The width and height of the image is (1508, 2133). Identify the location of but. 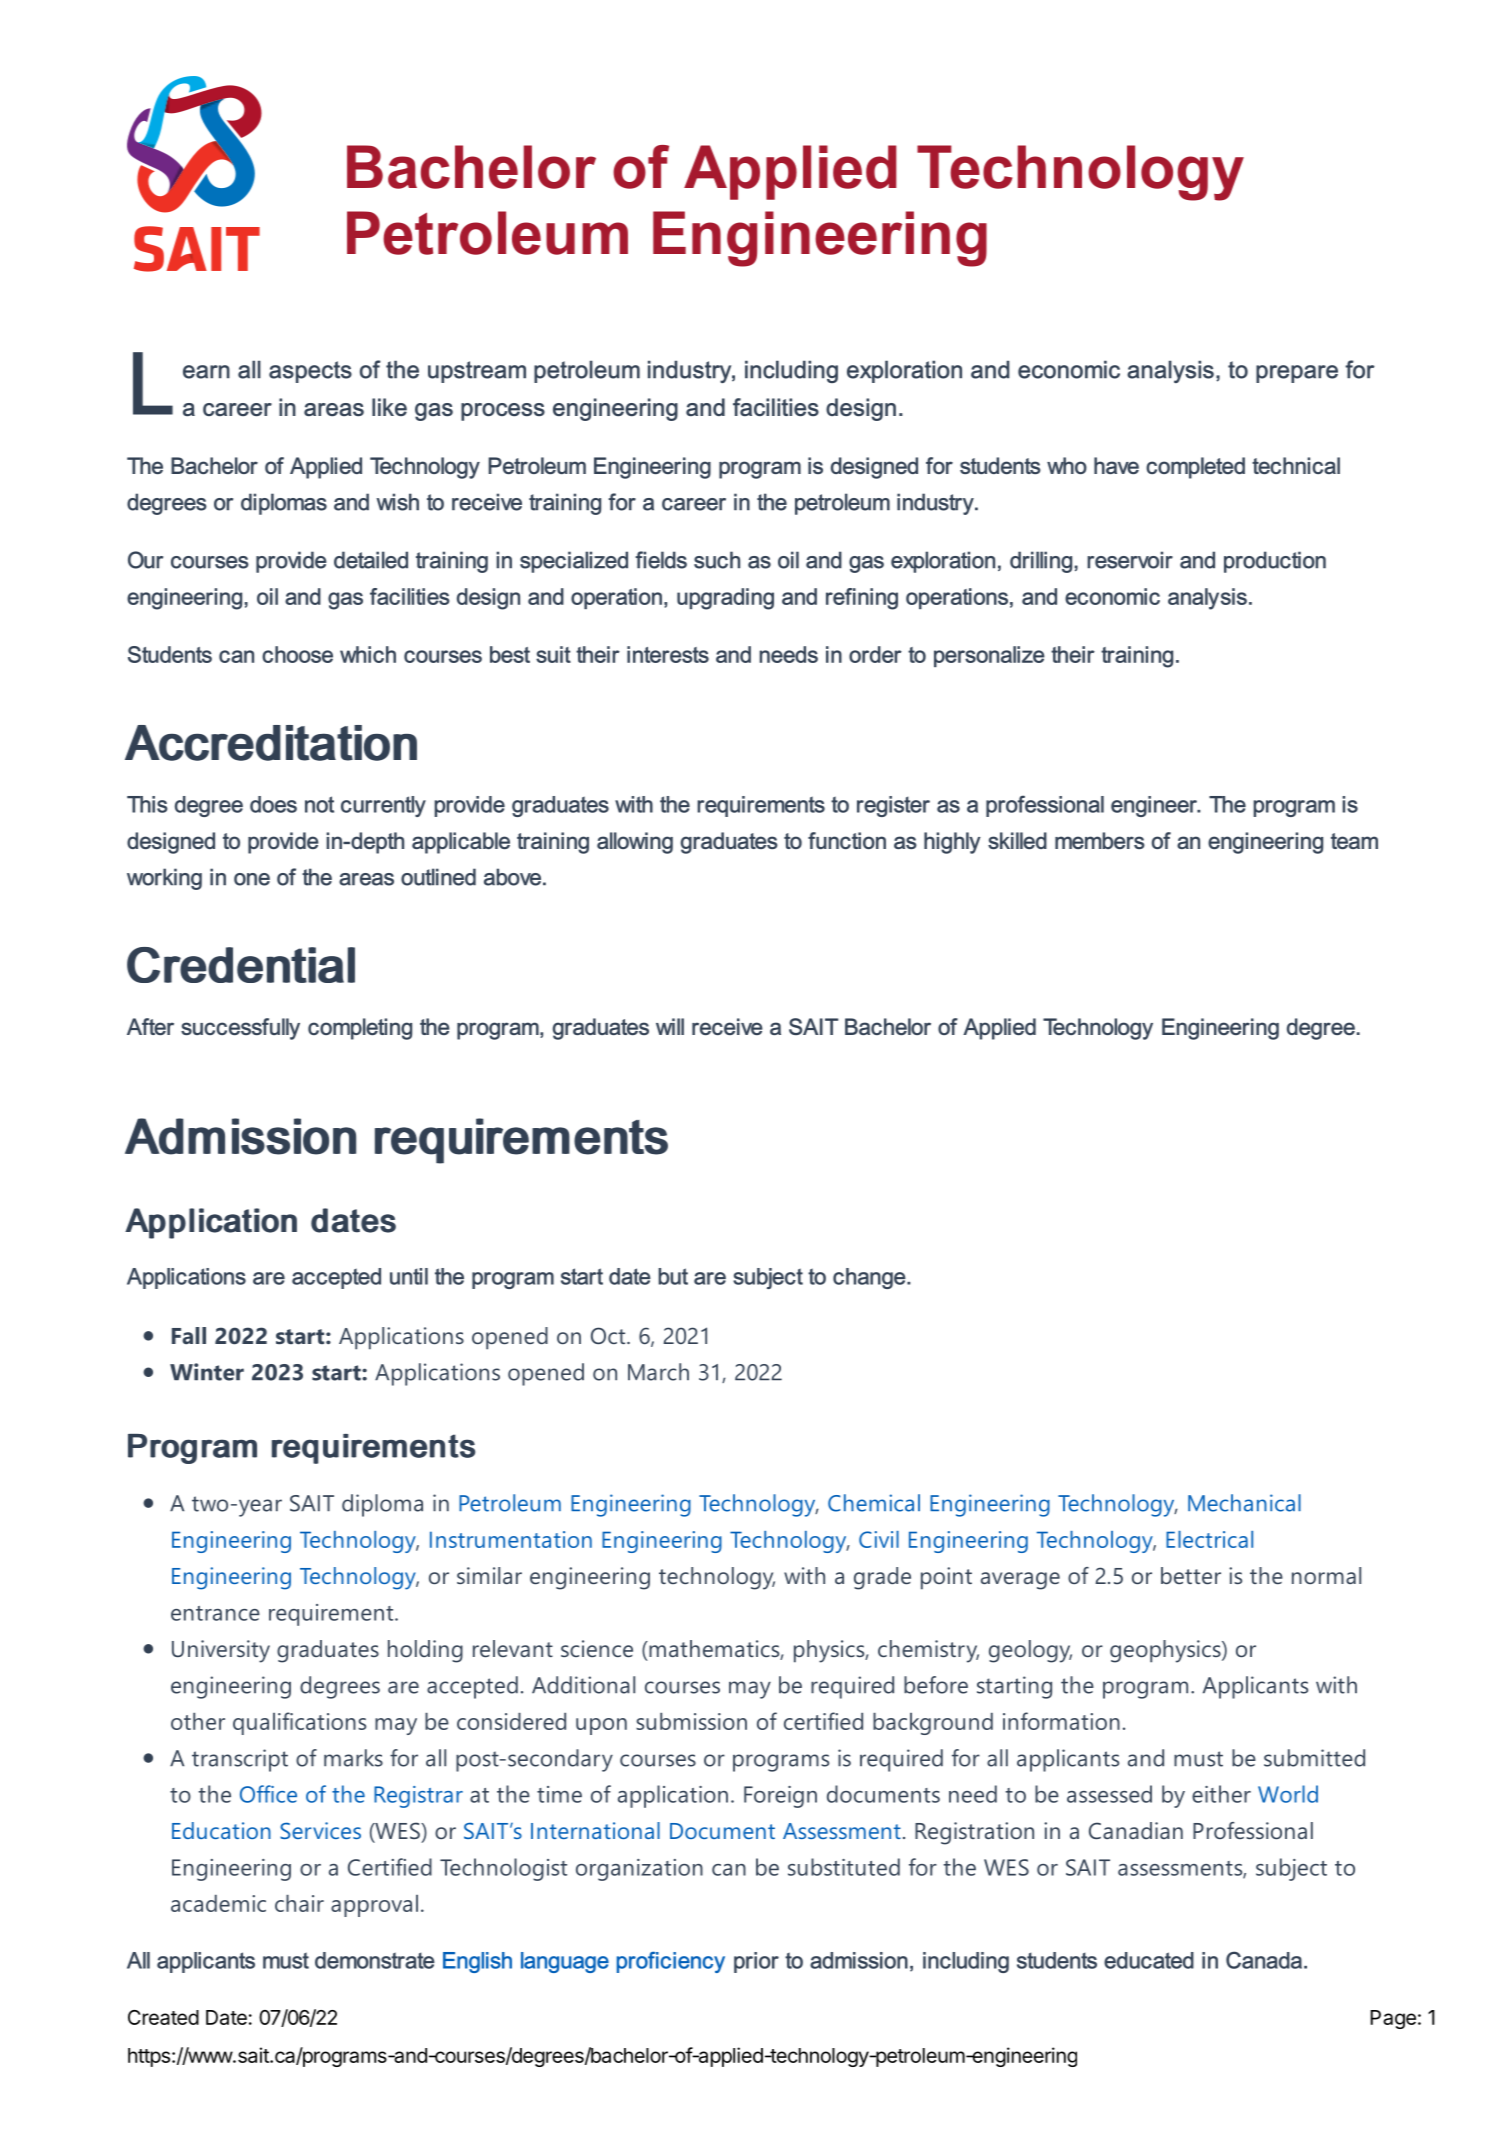
(673, 1276).
